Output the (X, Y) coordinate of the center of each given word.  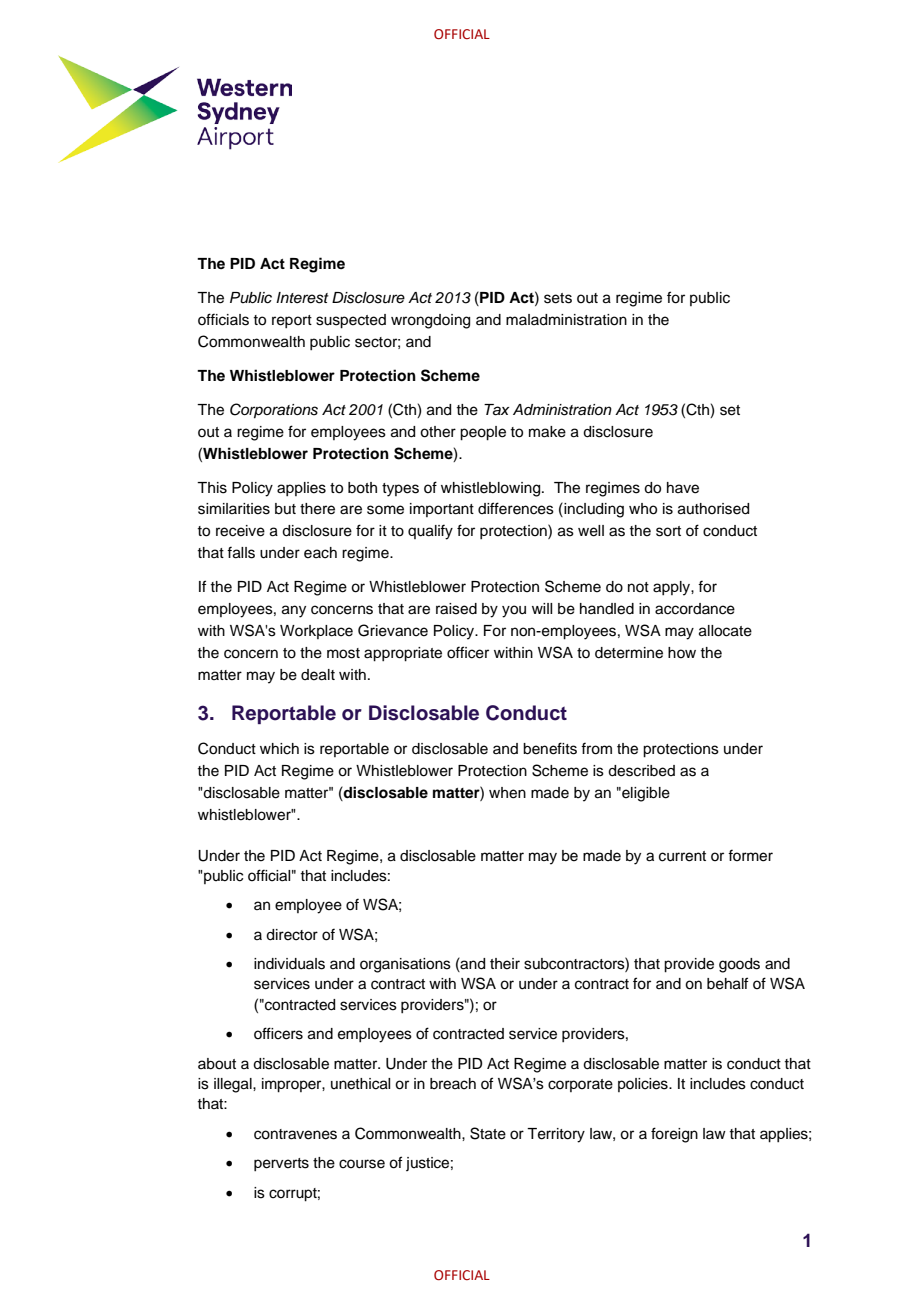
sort (668, 531)
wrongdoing (430, 321)
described (641, 771)
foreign (674, 1135)
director (292, 935)
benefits (550, 748)
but (285, 509)
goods (739, 965)
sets (558, 298)
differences (516, 508)
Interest (302, 298)
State (488, 1133)
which (279, 749)
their (505, 964)
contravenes (295, 1134)
